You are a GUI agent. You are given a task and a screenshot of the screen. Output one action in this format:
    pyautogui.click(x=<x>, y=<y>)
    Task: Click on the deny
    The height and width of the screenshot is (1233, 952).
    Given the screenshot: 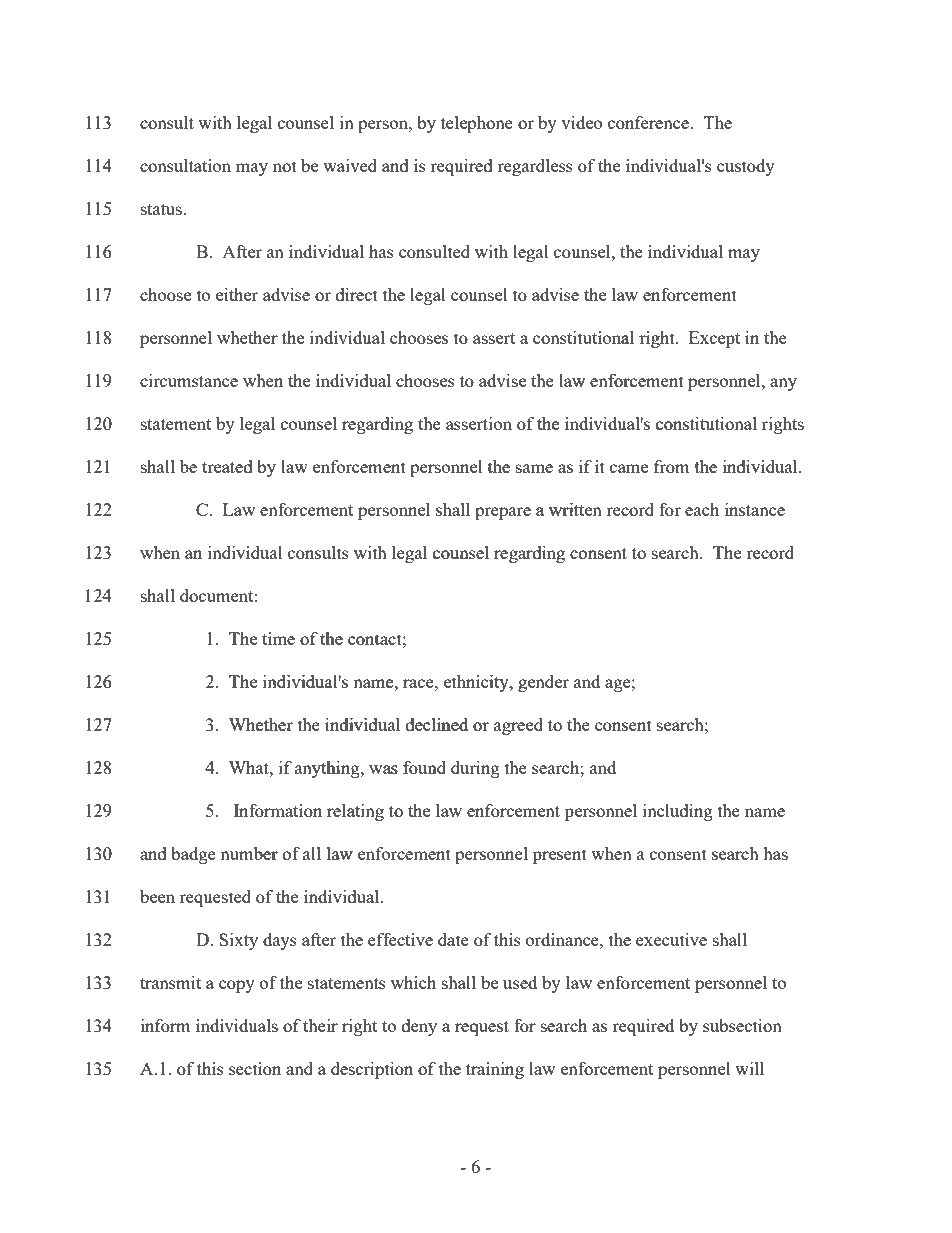 What is the action you would take?
    pyautogui.click(x=419, y=1027)
